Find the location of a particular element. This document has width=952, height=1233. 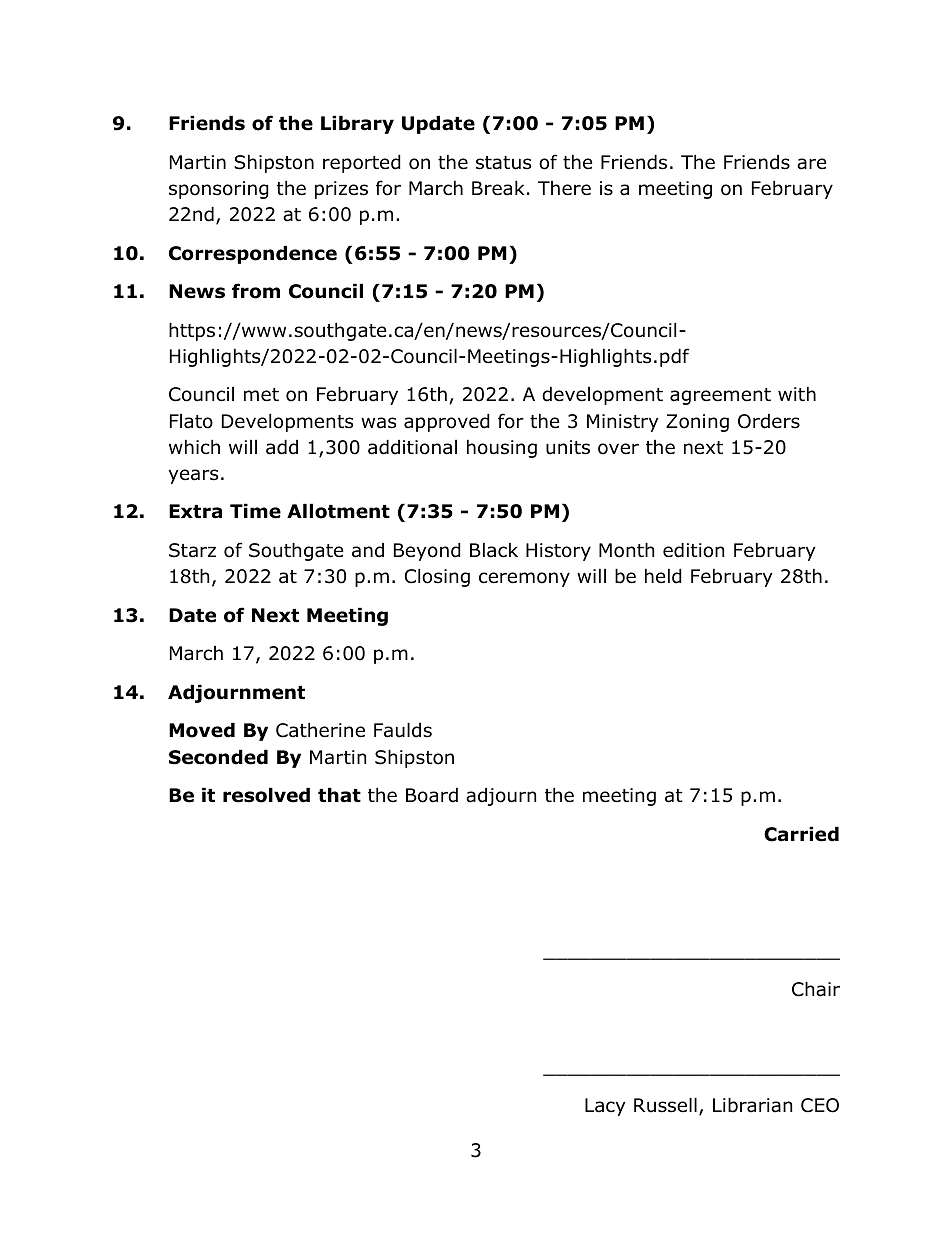

are is located at coordinates (812, 164).
